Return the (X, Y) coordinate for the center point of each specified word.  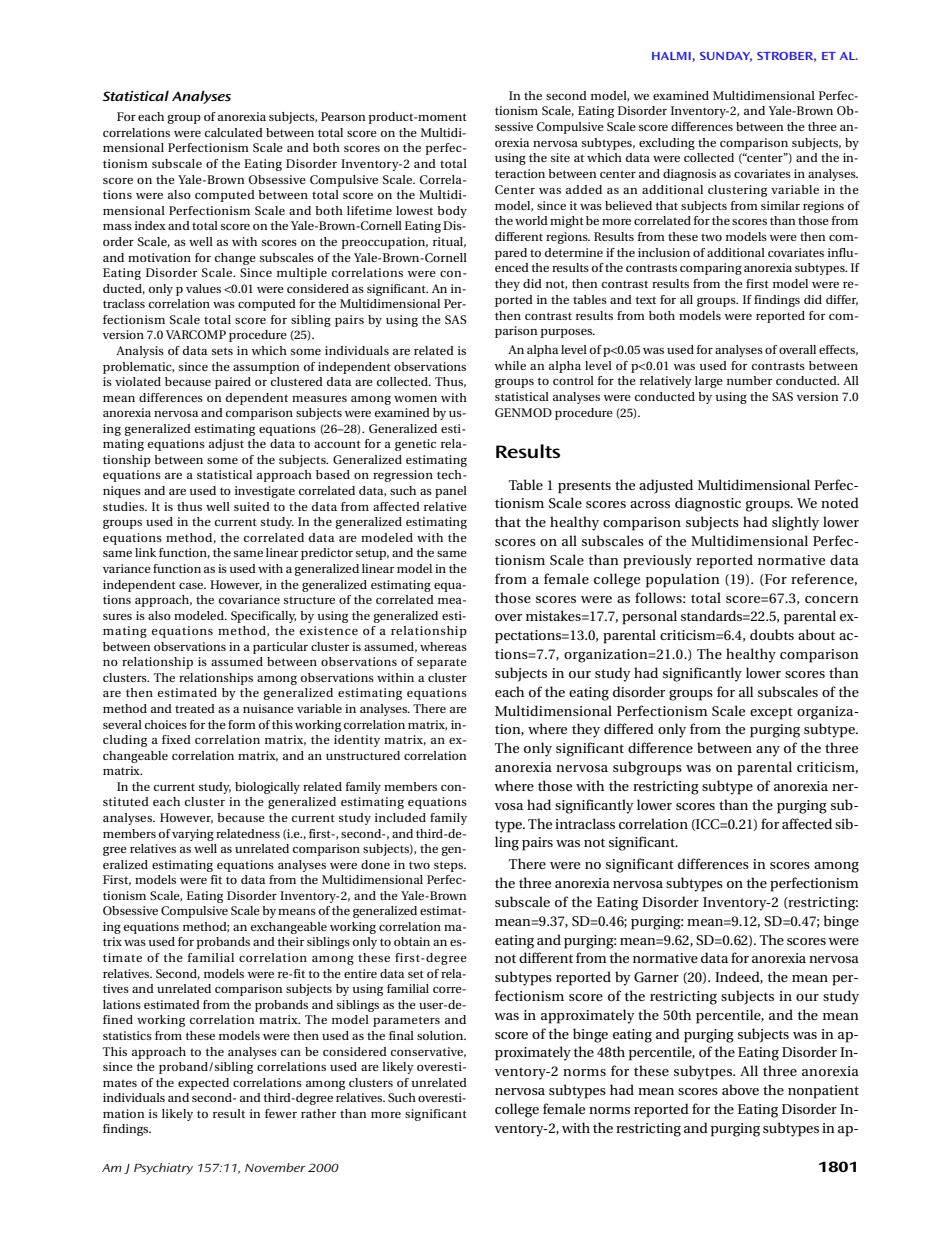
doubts (772, 634)
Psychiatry (163, 1169)
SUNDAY (726, 57)
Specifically (263, 617)
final (401, 1035)
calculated (234, 132)
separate (442, 663)
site (560, 157)
